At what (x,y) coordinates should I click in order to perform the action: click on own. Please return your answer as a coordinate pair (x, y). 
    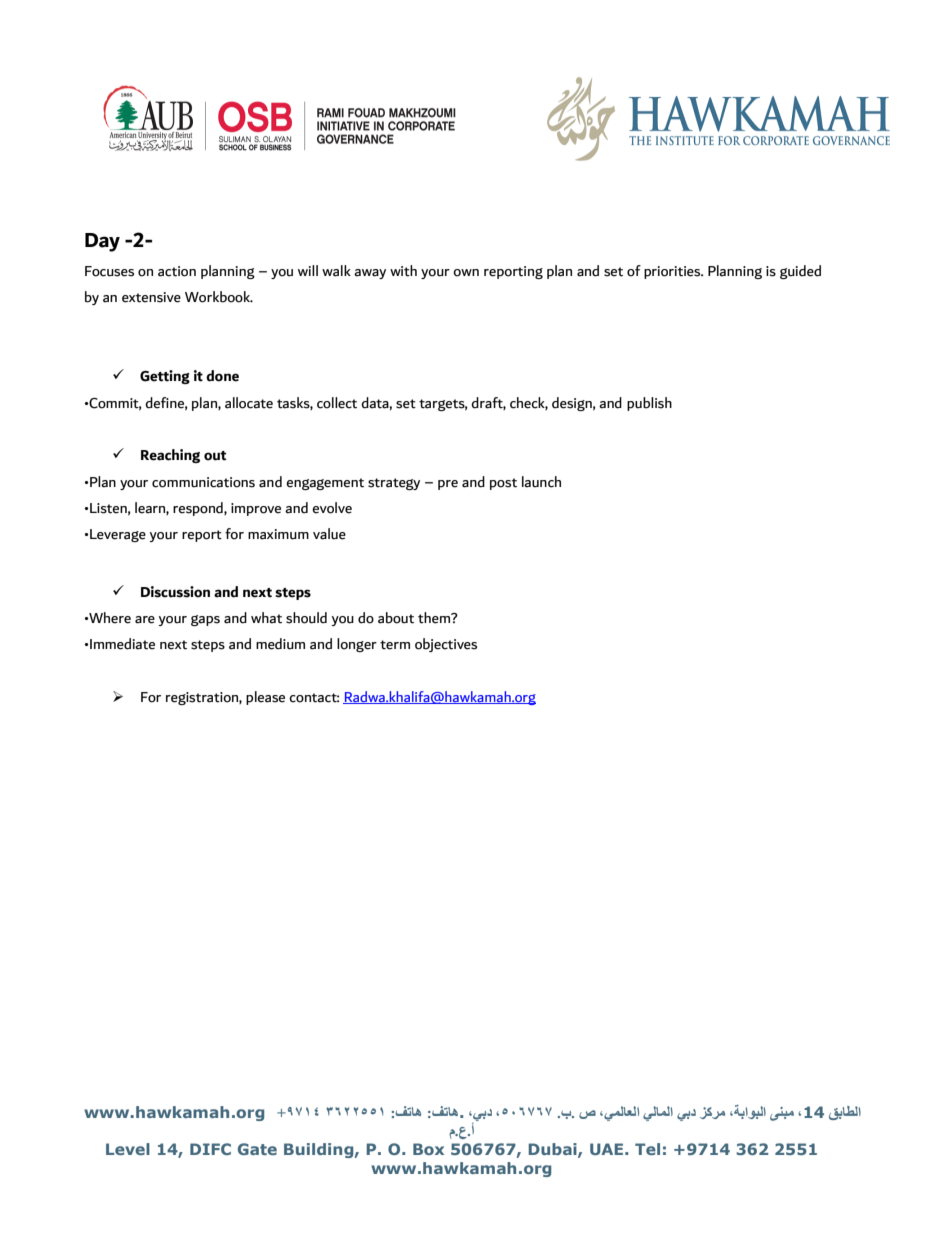
    Looking at the image, I should click on (466, 273).
